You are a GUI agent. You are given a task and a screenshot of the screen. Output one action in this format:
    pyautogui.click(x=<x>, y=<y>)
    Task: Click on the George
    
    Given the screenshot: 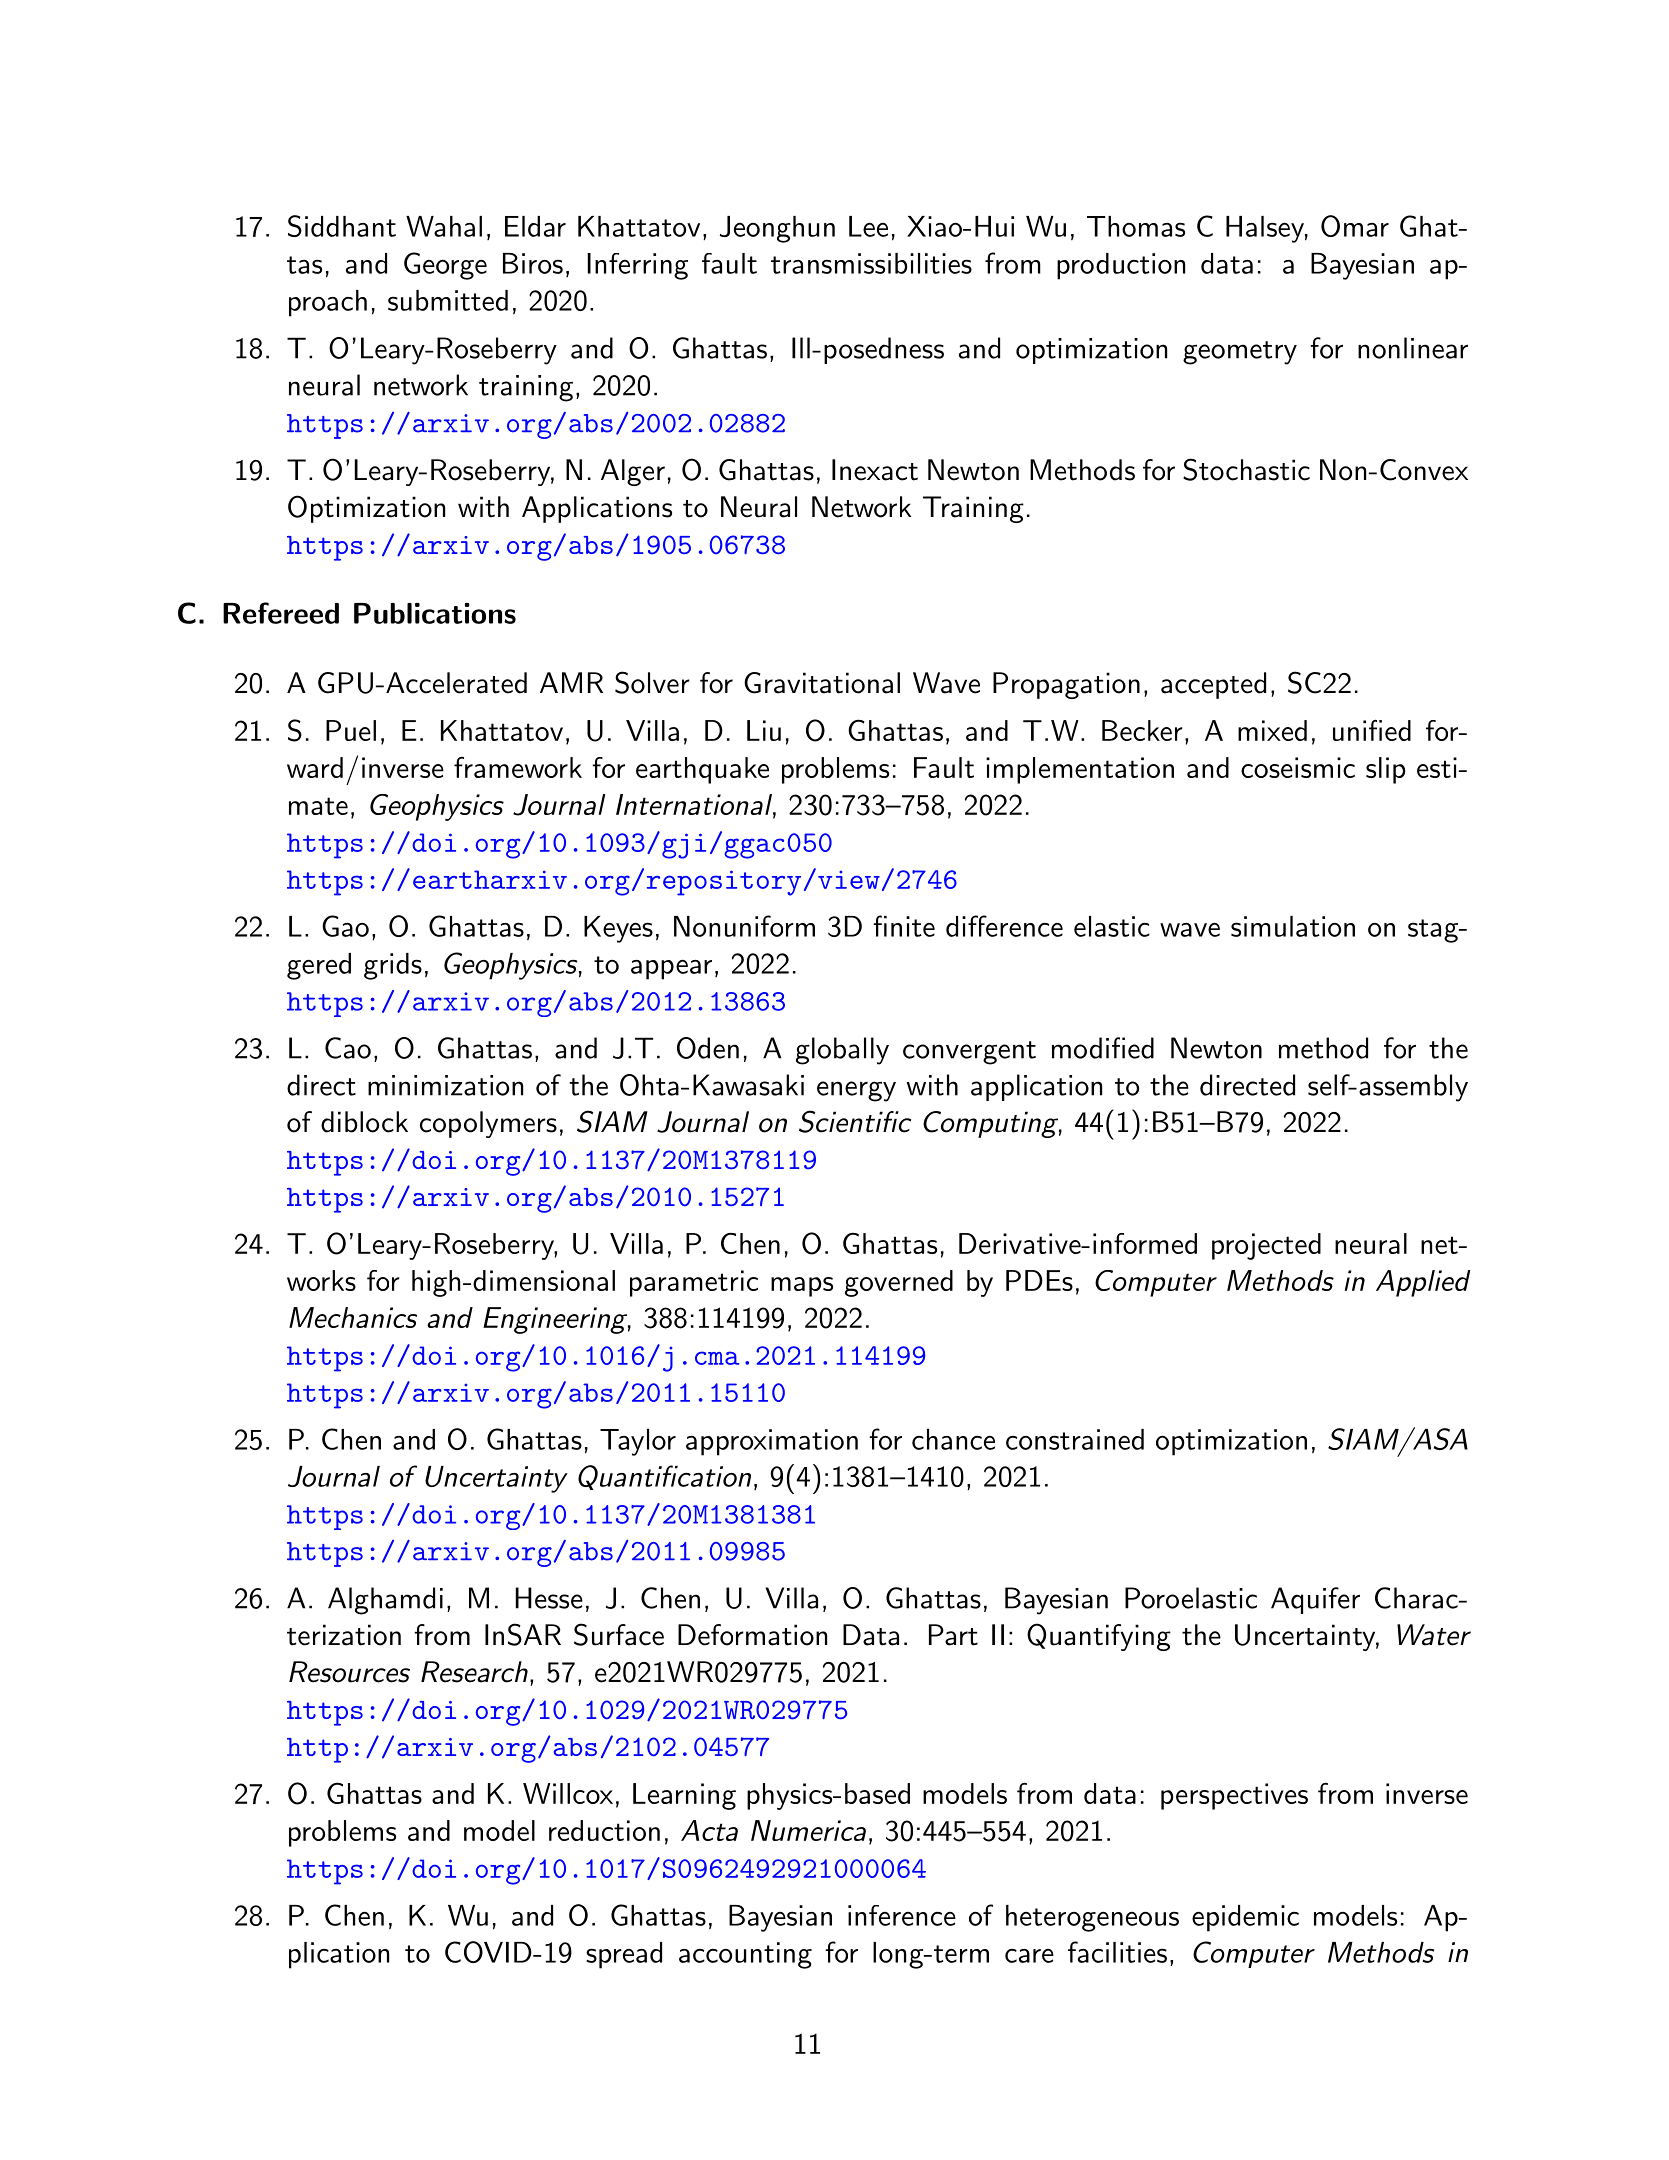 What is the action you would take?
    pyautogui.click(x=445, y=266)
